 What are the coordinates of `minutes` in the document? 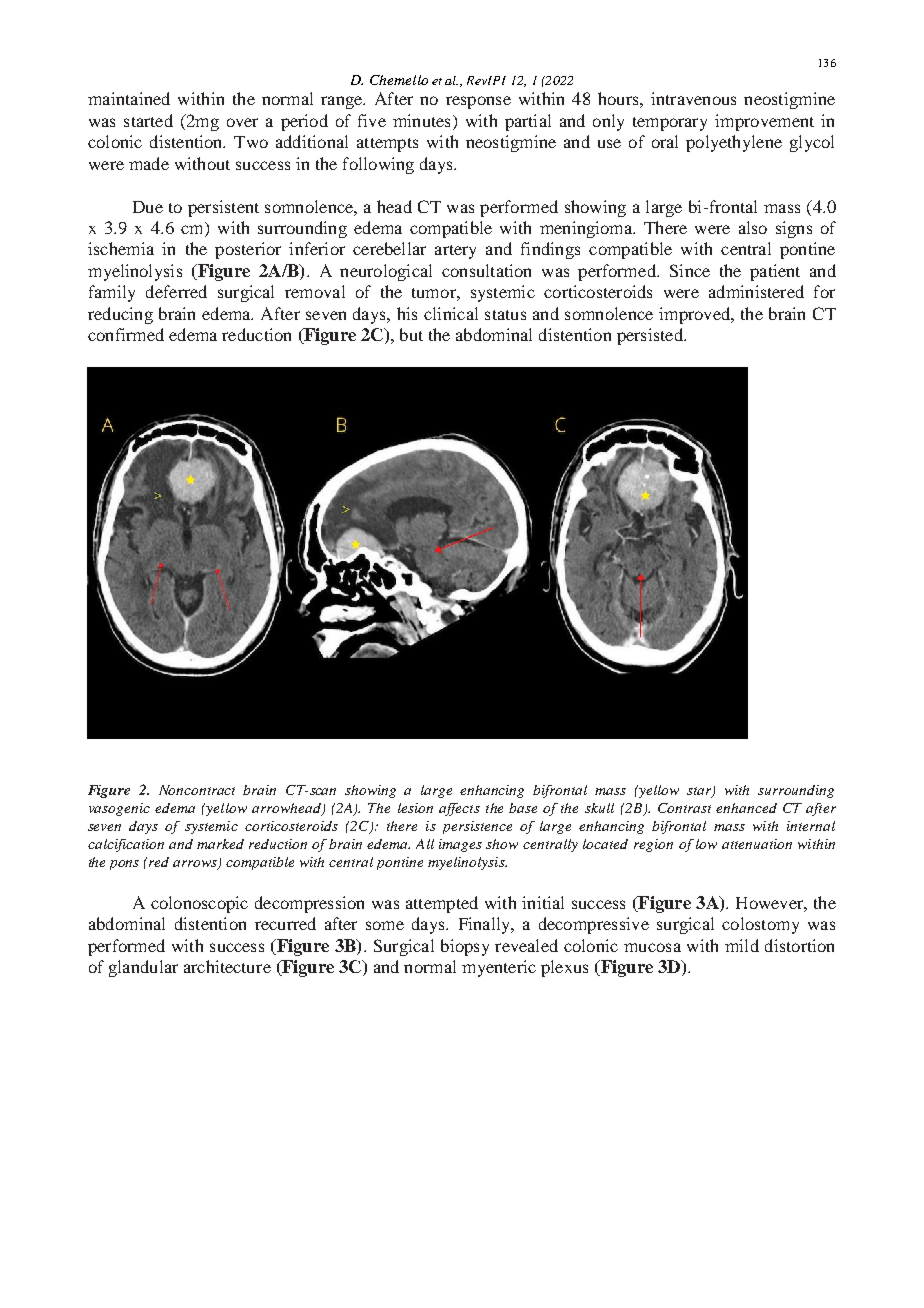 It's located at (421, 120).
